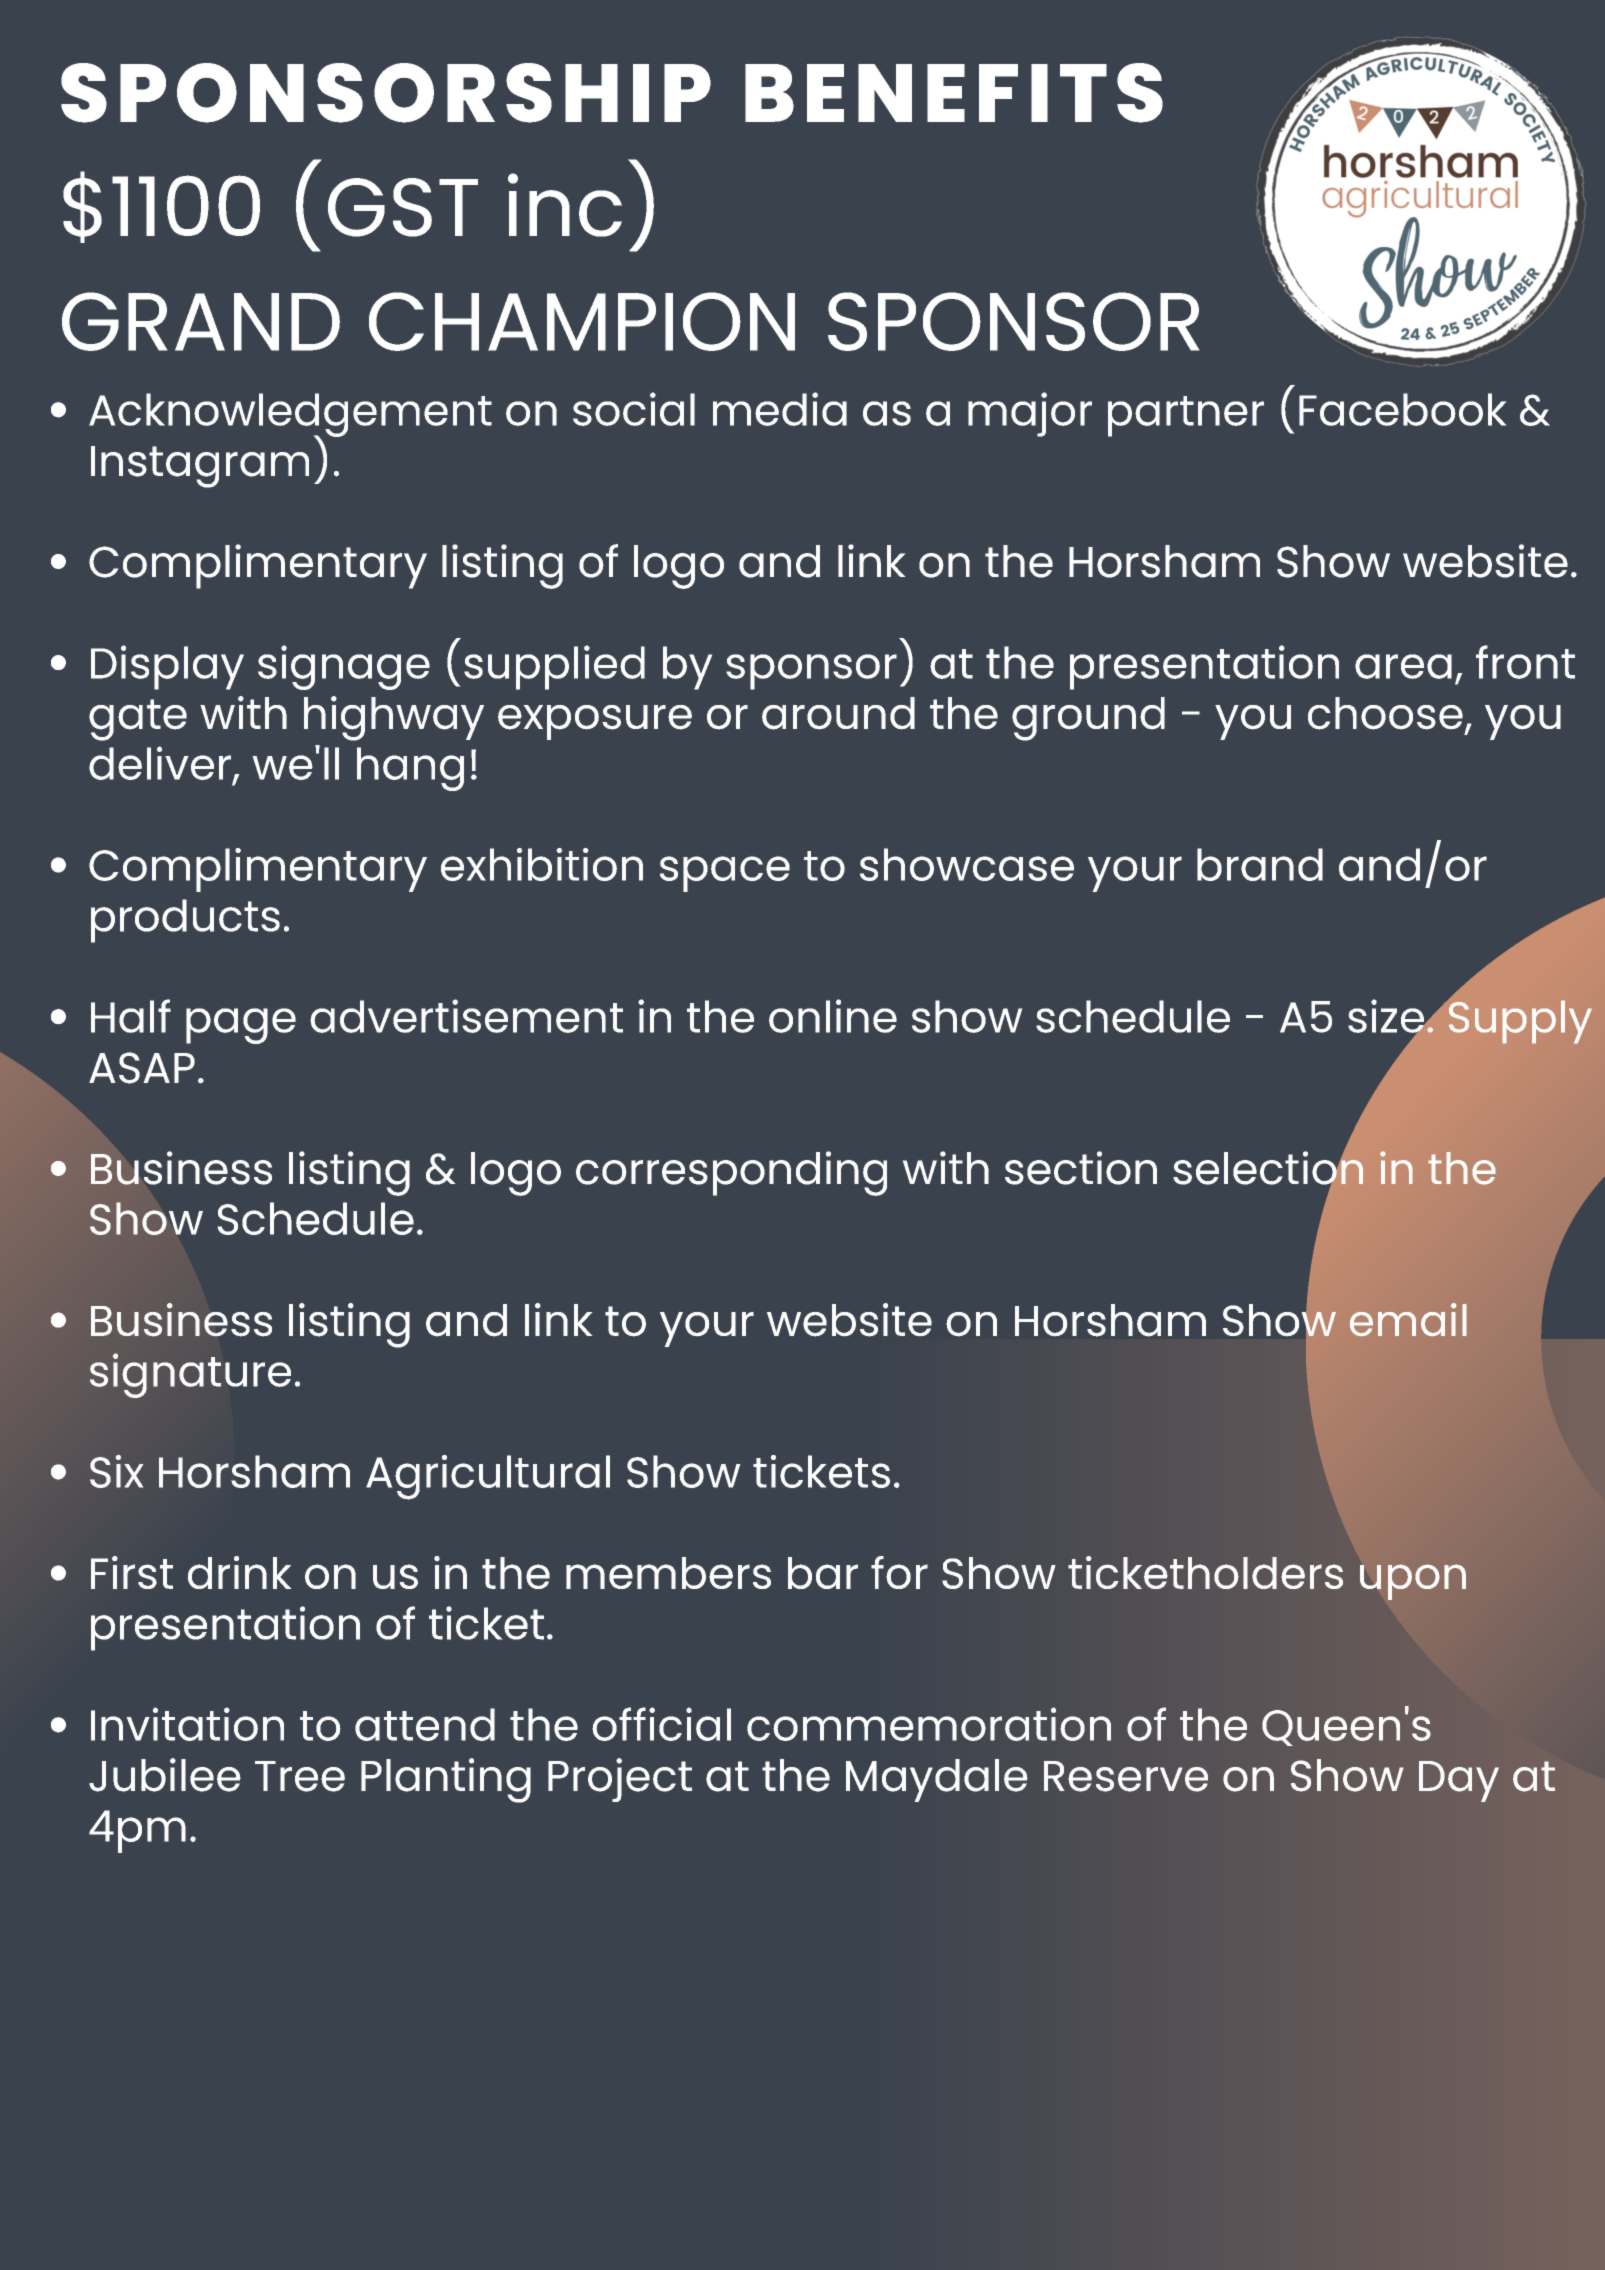 The height and width of the screenshot is (2270, 1605). I want to click on email, so click(1408, 1320).
